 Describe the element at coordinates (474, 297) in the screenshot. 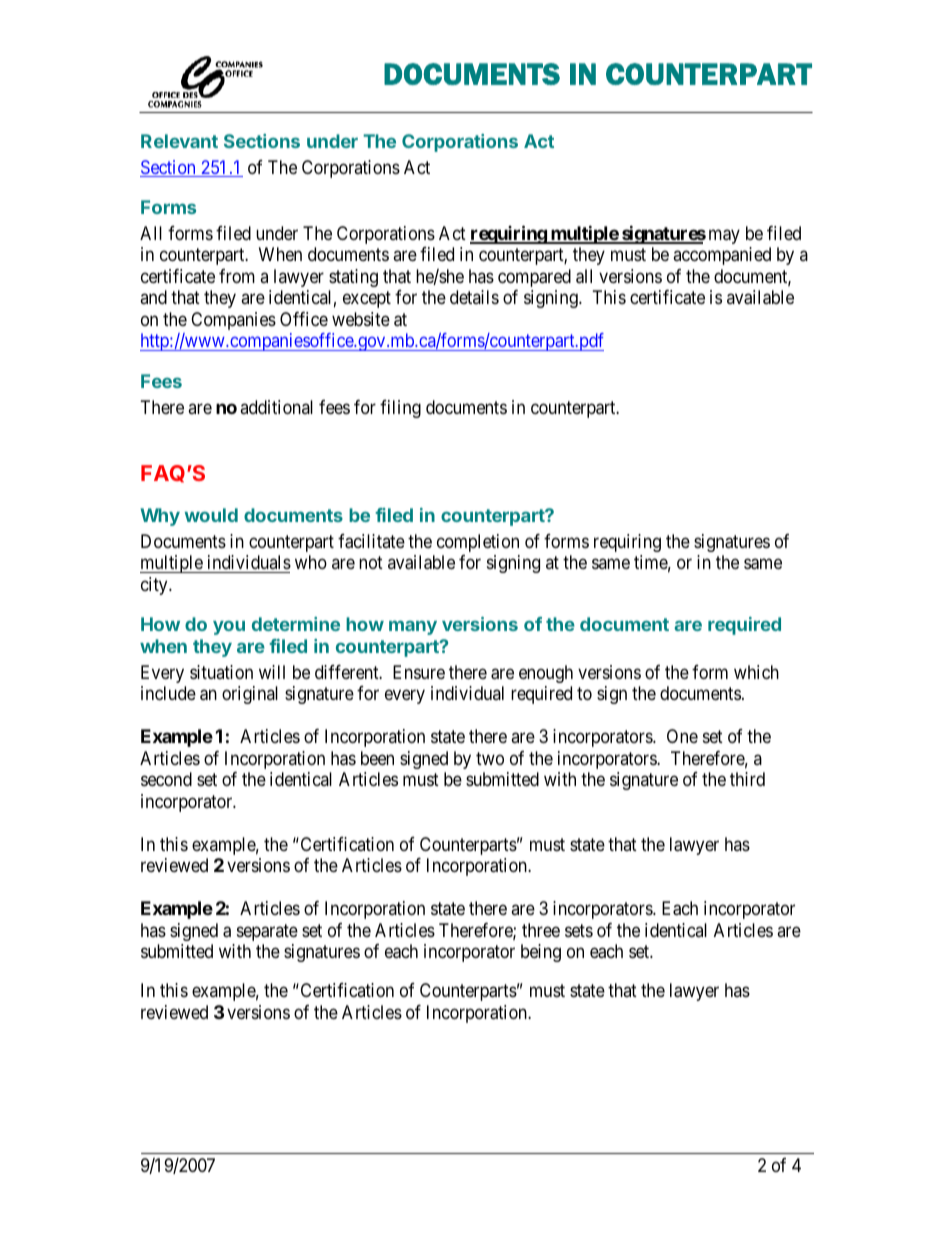

I see `details` at that location.
